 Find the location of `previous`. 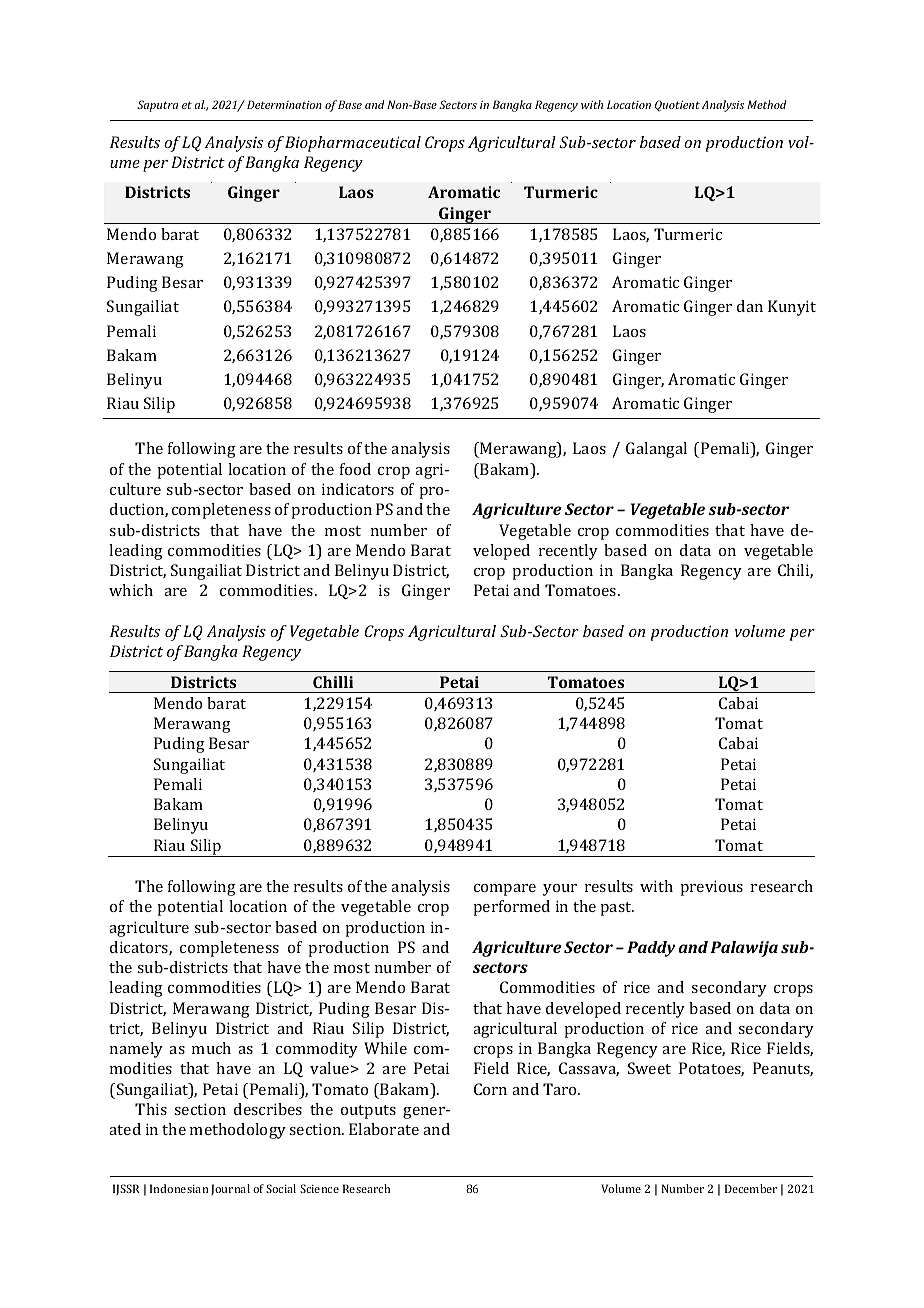

previous is located at coordinates (711, 888).
